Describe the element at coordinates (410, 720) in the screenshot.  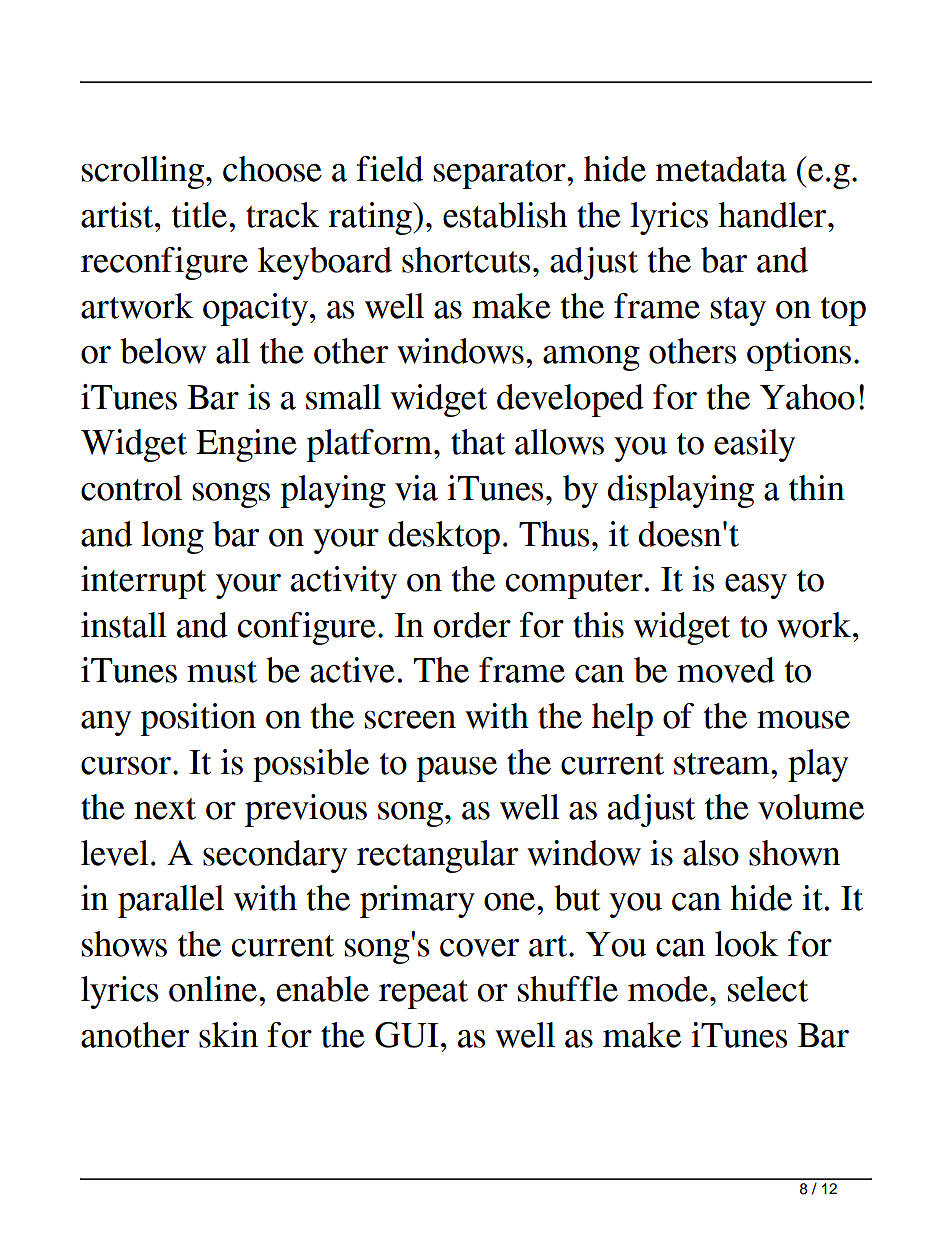
I see `screen` at that location.
